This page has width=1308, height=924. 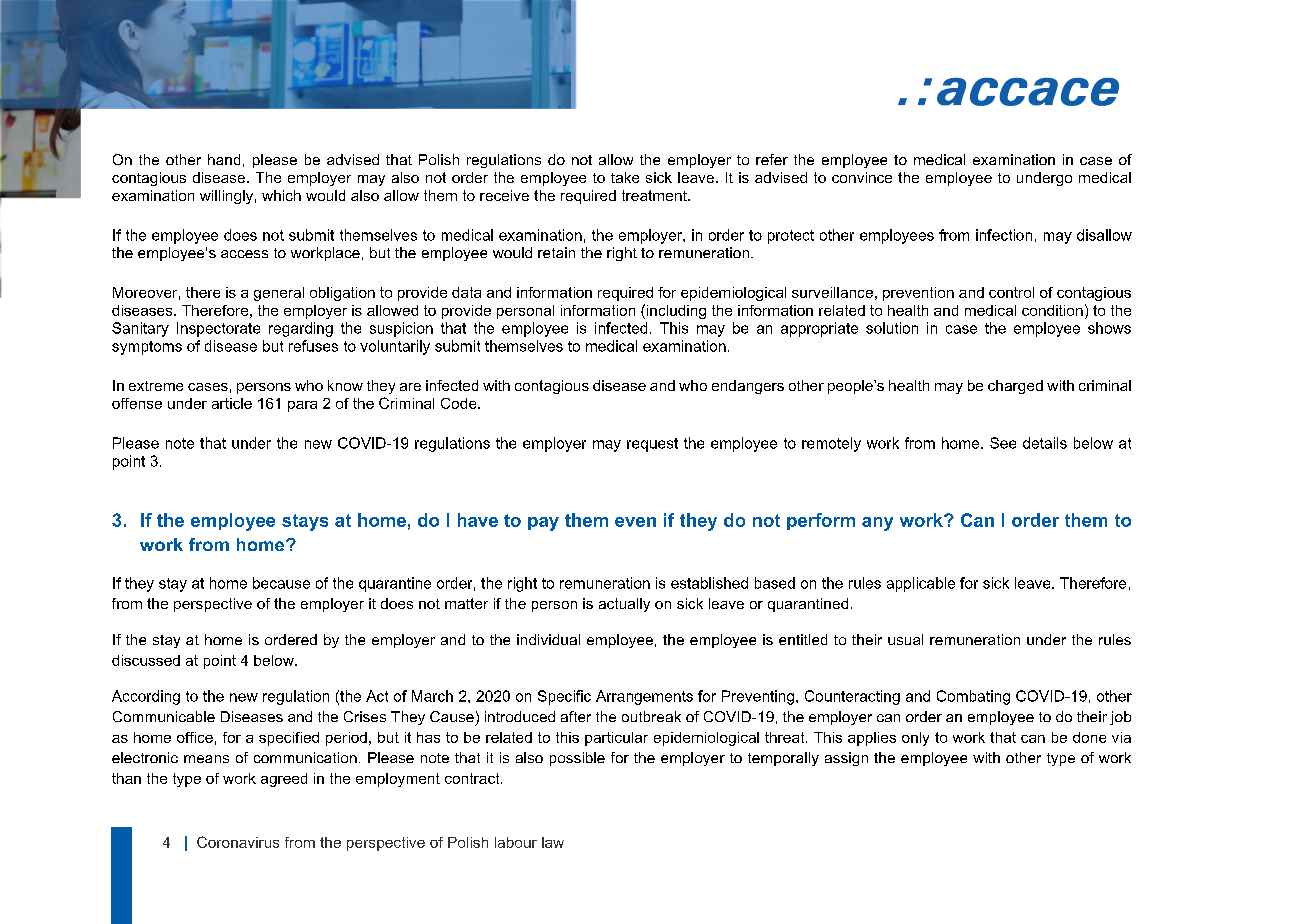 I want to click on Coronavirus, so click(x=238, y=842).
